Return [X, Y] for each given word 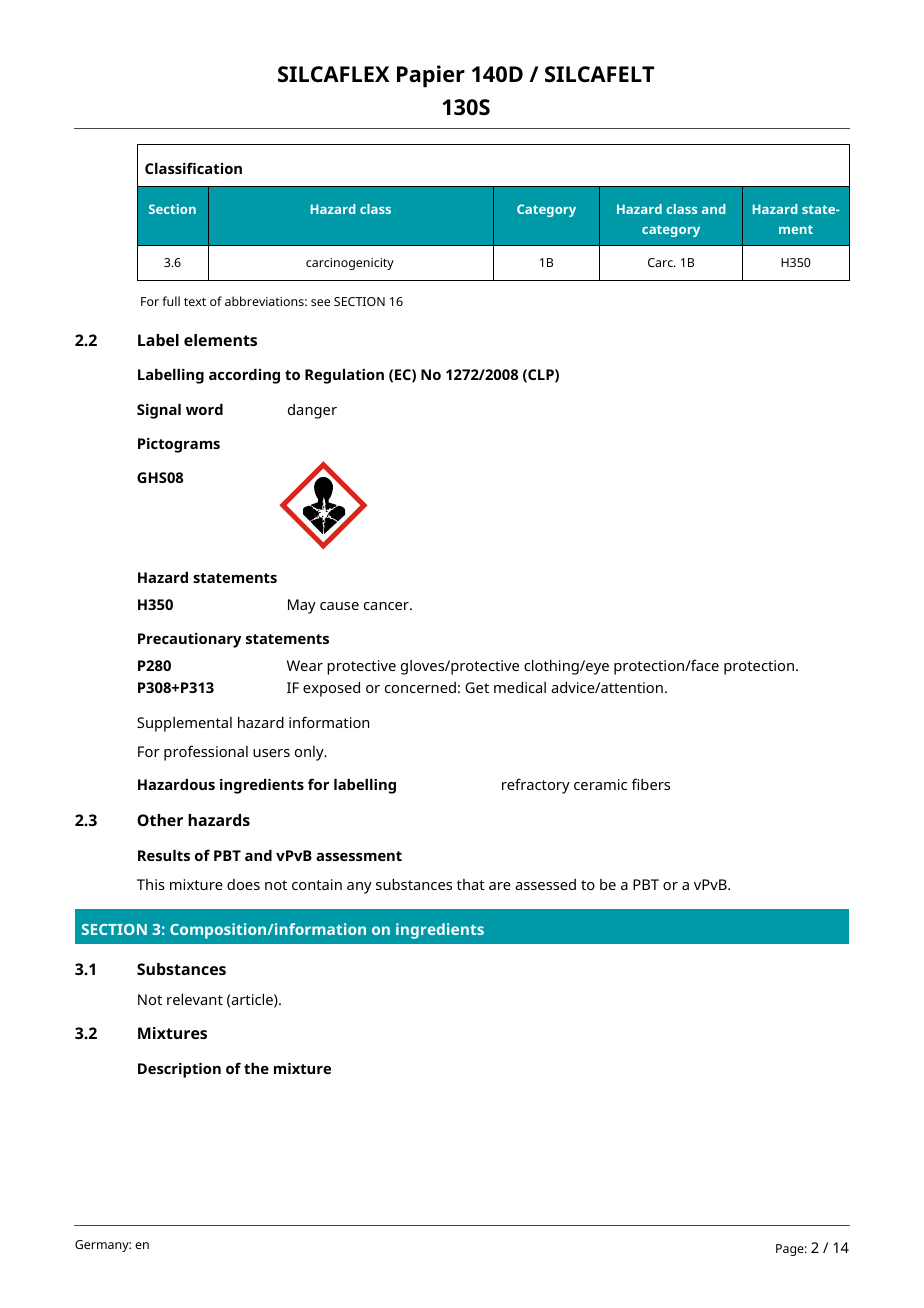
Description [179, 1070]
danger [312, 411]
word [204, 409]
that [471, 884]
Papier [431, 76]
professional [206, 753]
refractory [536, 786]
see [320, 302]
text [195, 302]
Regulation [344, 376]
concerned [420, 687]
